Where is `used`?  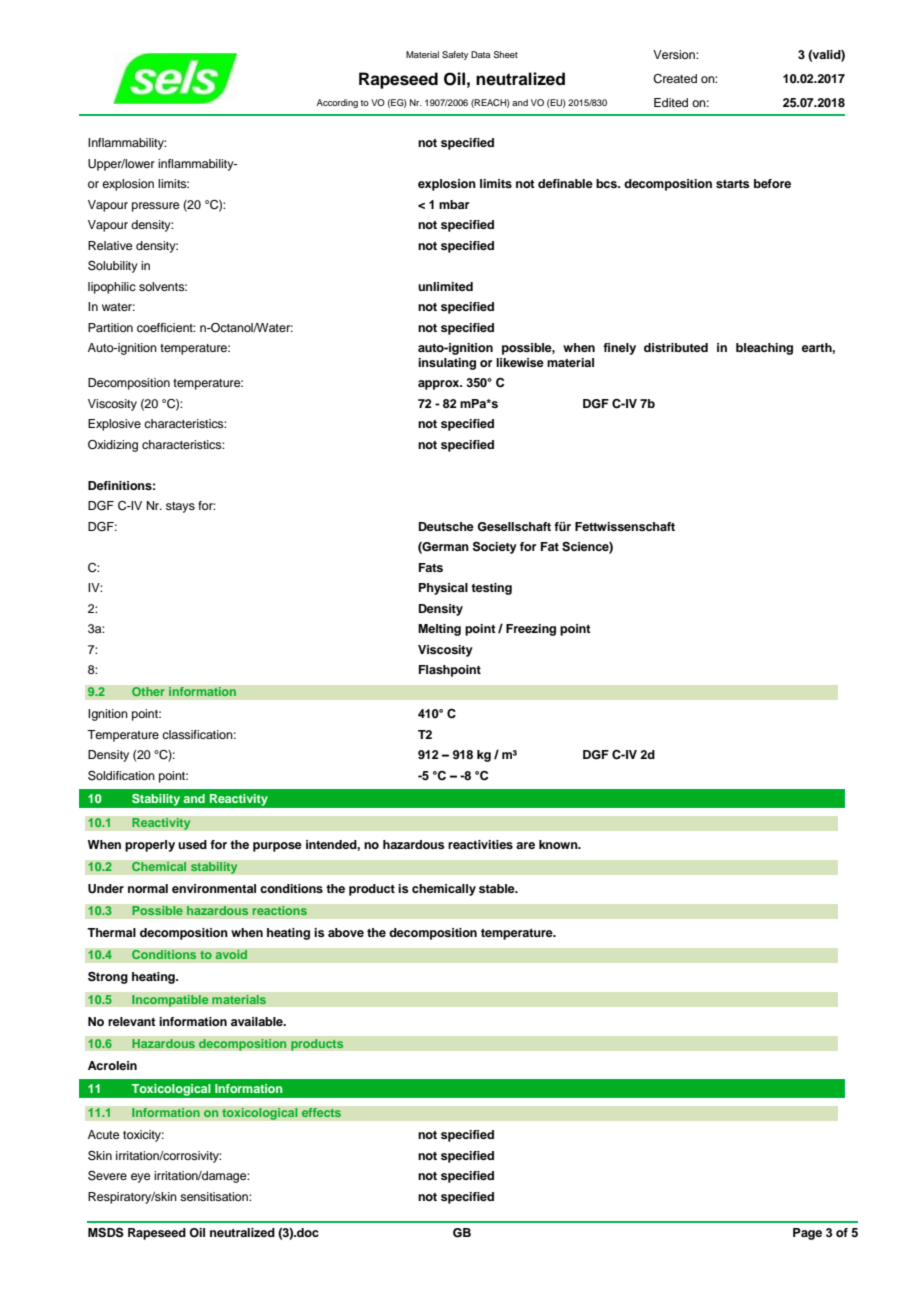
used is located at coordinates (192, 844).
